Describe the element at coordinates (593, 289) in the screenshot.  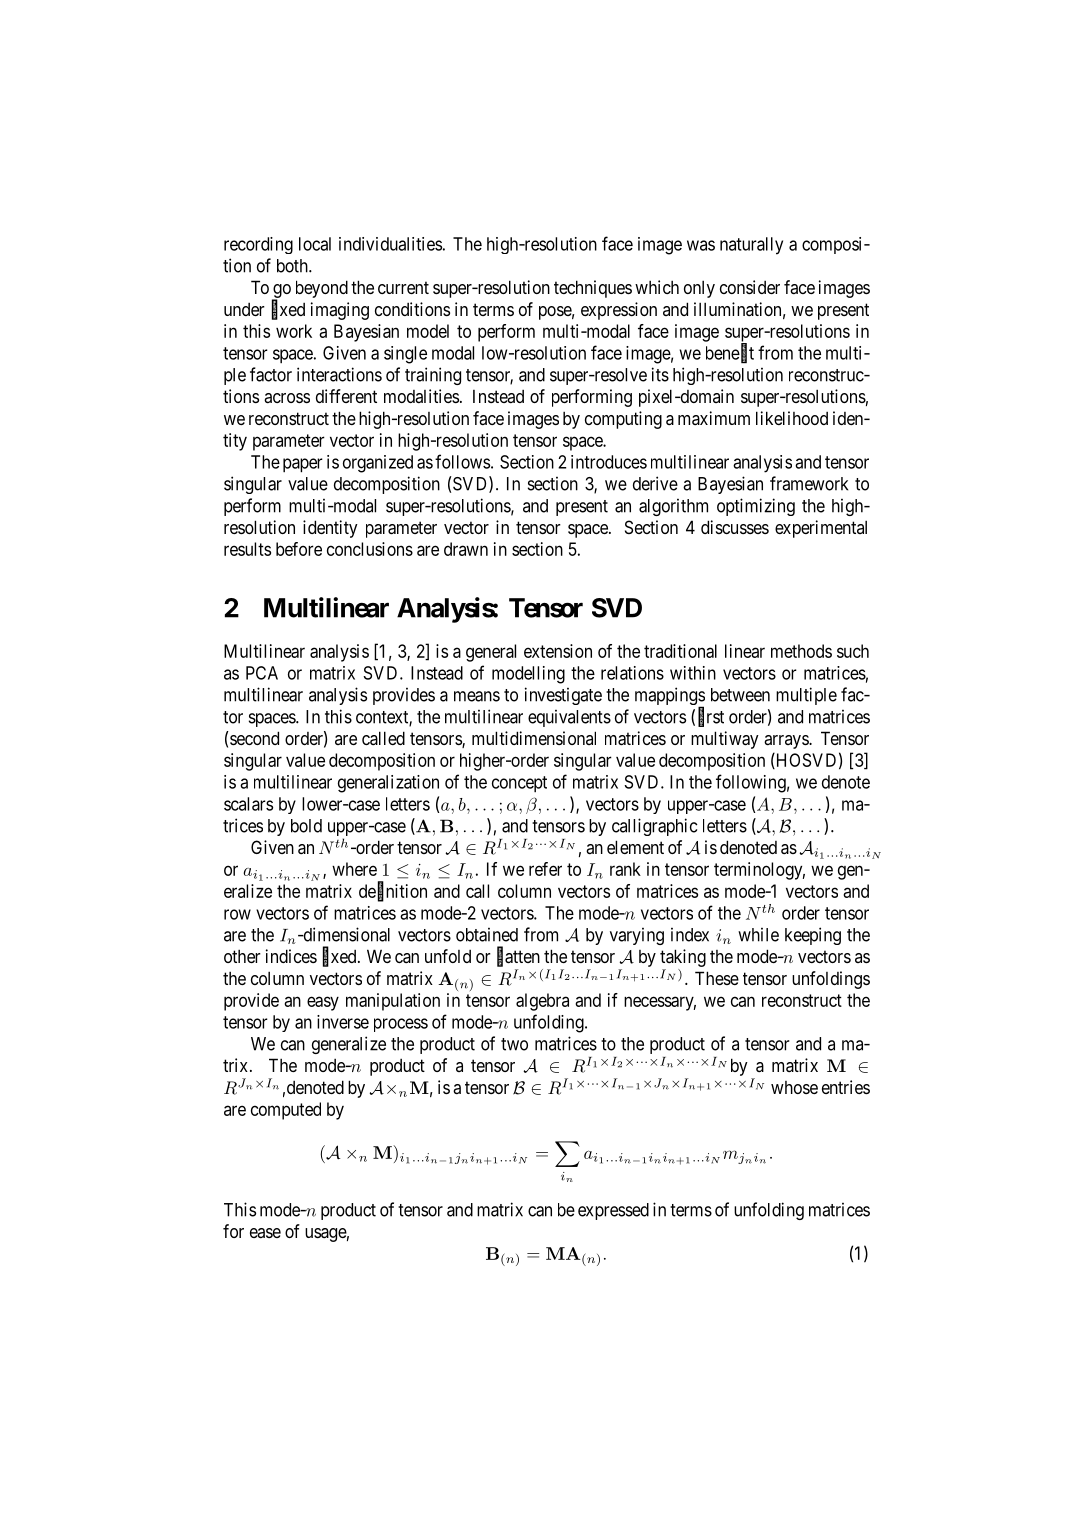
I see `techniques` at that location.
